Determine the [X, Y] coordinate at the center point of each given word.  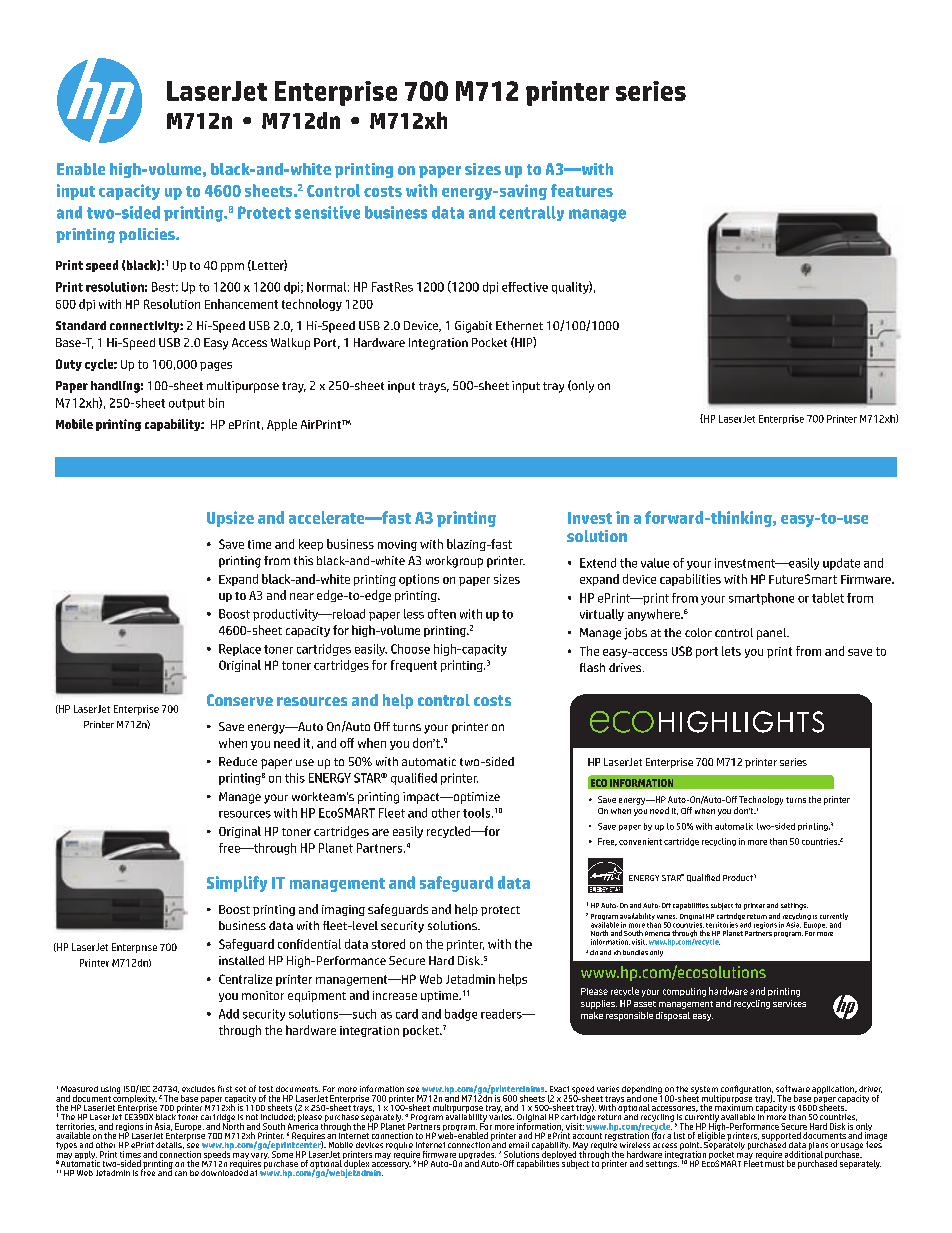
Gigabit [473, 327]
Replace [240, 650]
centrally [531, 213]
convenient [640, 841]
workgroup [454, 562]
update [841, 564]
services [789, 1003]
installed [241, 960]
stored [388, 944]
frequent [414, 666]
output [187, 404]
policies [148, 235]
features [582, 190]
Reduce [238, 761]
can [181, 1173]
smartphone [761, 599]
